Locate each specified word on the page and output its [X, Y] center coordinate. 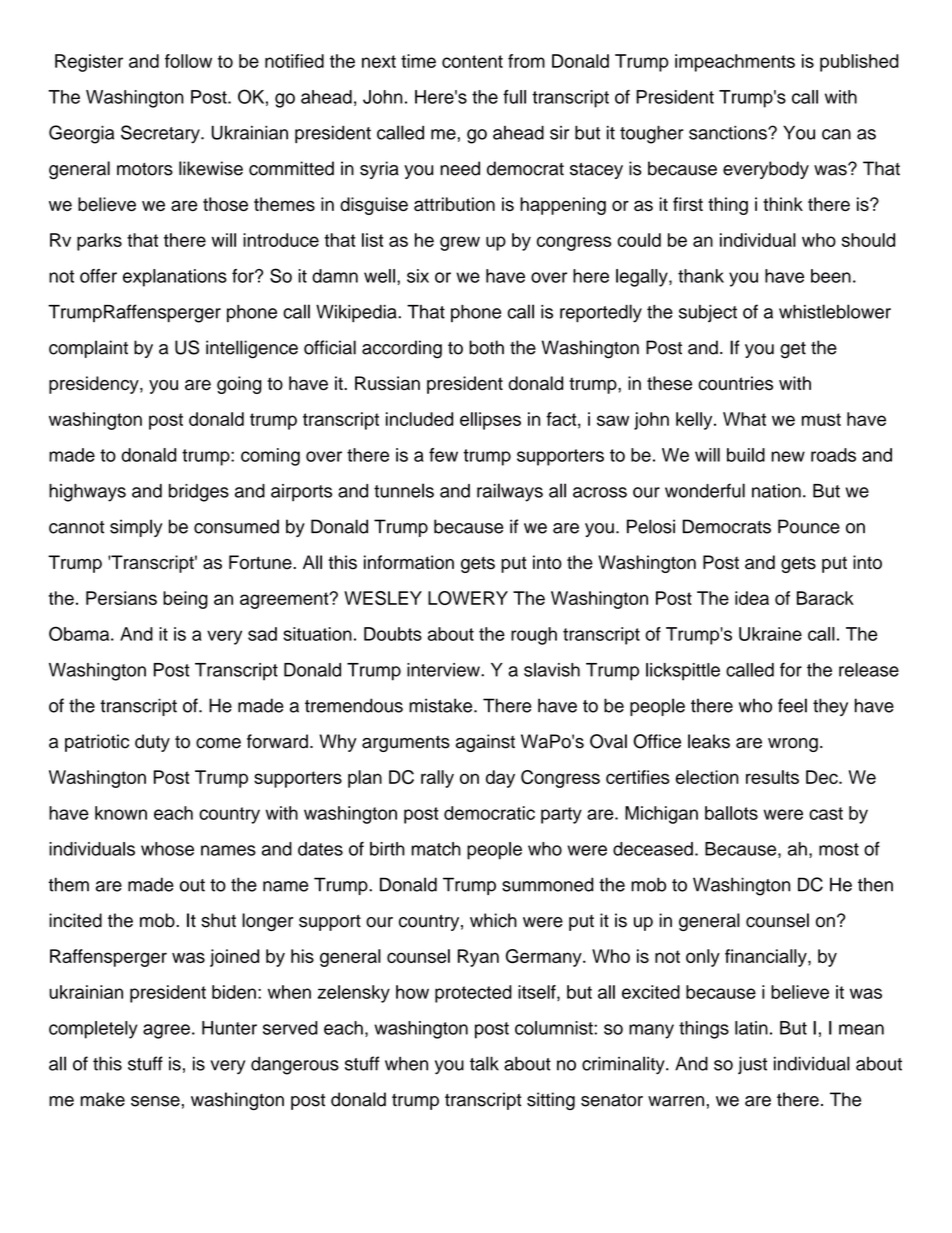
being [185, 600]
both [486, 347]
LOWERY [468, 598]
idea [752, 598]
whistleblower [835, 311]
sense [155, 1101]
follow [188, 61]
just [752, 1065]
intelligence [252, 349]
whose [167, 849]
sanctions [729, 133]
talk [484, 1063]
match [436, 849]
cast [826, 813]
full [514, 97]
